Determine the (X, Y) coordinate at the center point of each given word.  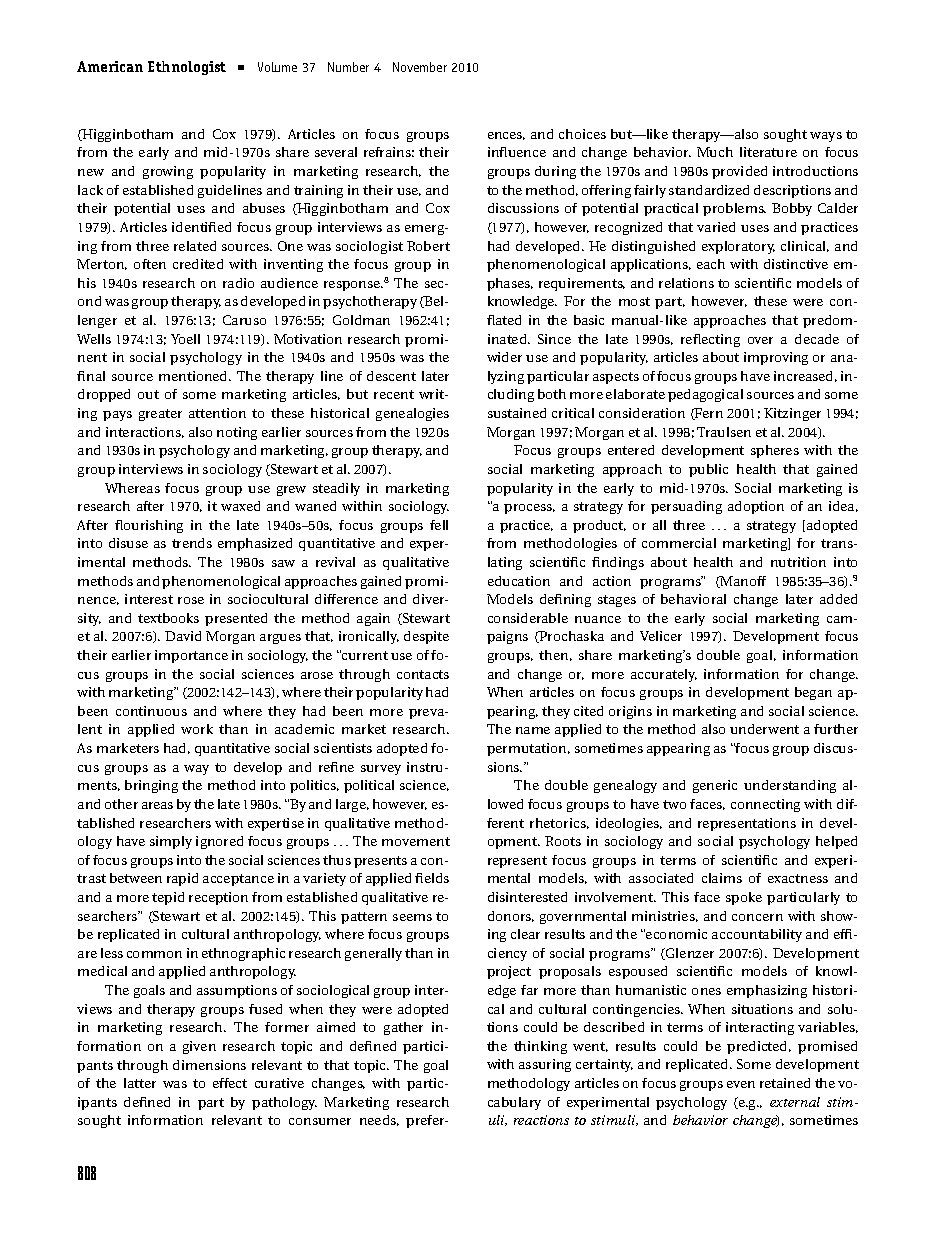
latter (140, 1083)
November (420, 67)
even (741, 1084)
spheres (775, 451)
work (197, 729)
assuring (545, 1065)
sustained (517, 413)
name (533, 730)
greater (160, 415)
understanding (790, 786)
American (110, 66)
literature (768, 152)
